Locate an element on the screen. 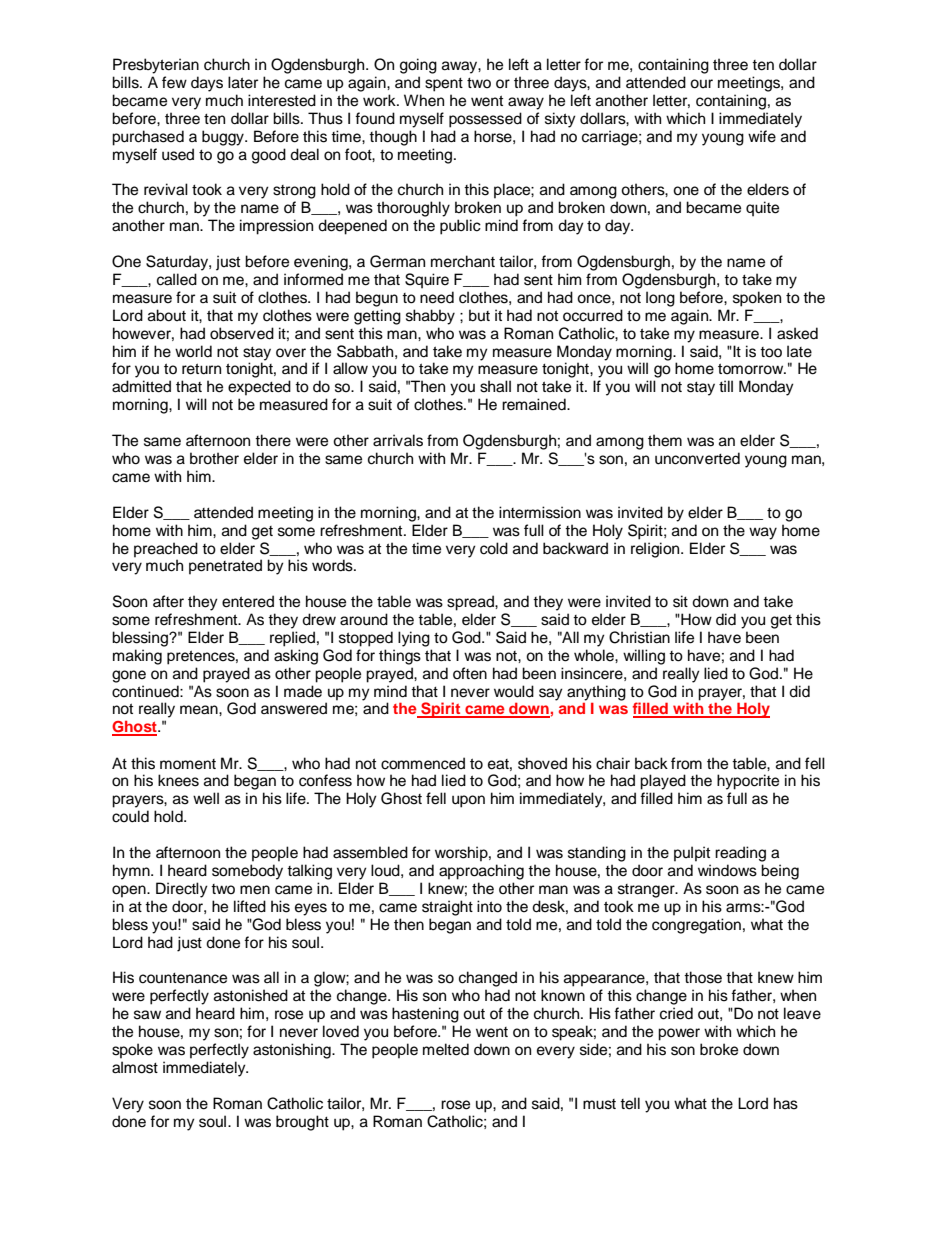 The image size is (952, 1233). our is located at coordinates (701, 84).
